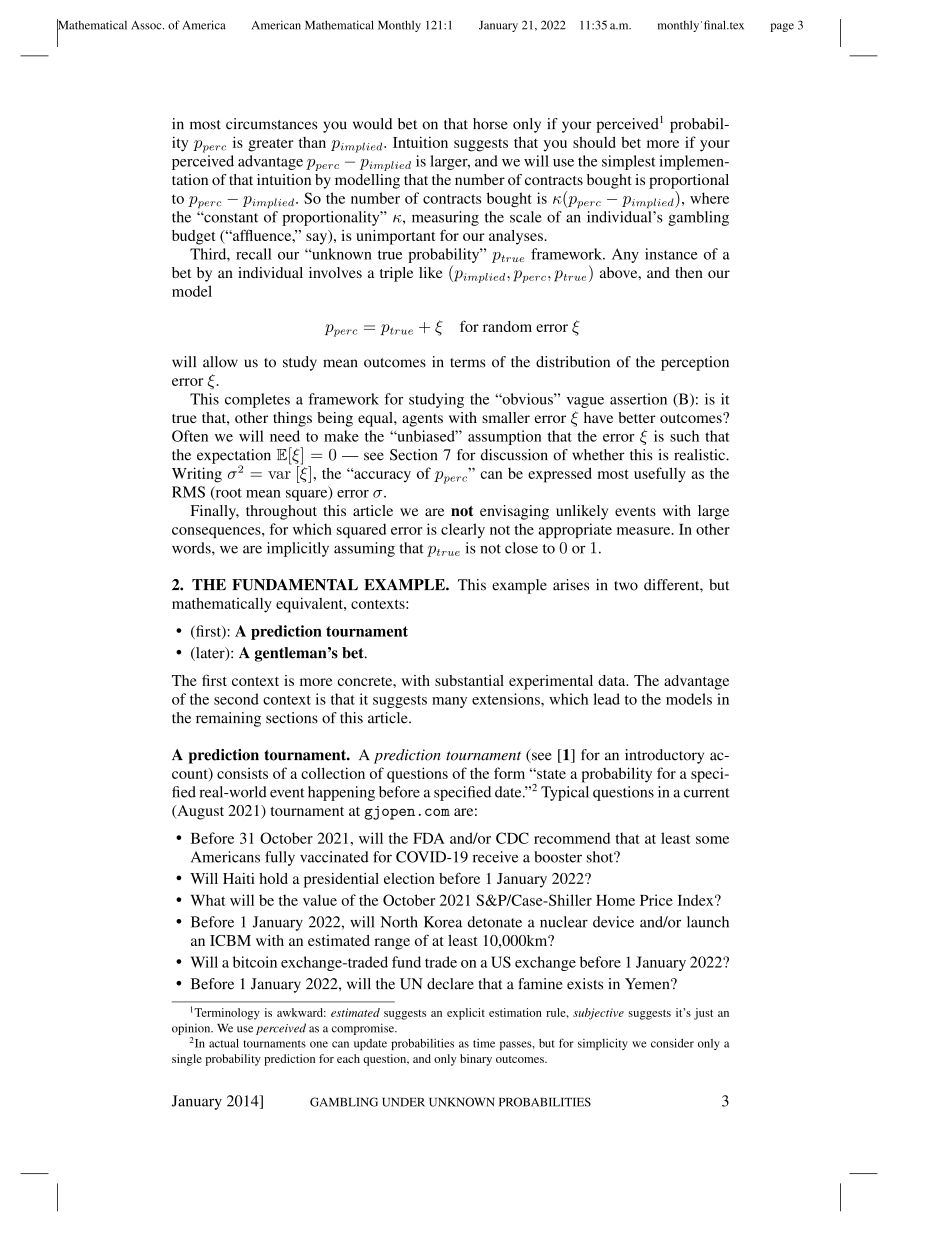 This screenshot has width=952, height=1233. What do you see at coordinates (476, 1060) in the screenshot?
I see `binary` at bounding box center [476, 1060].
